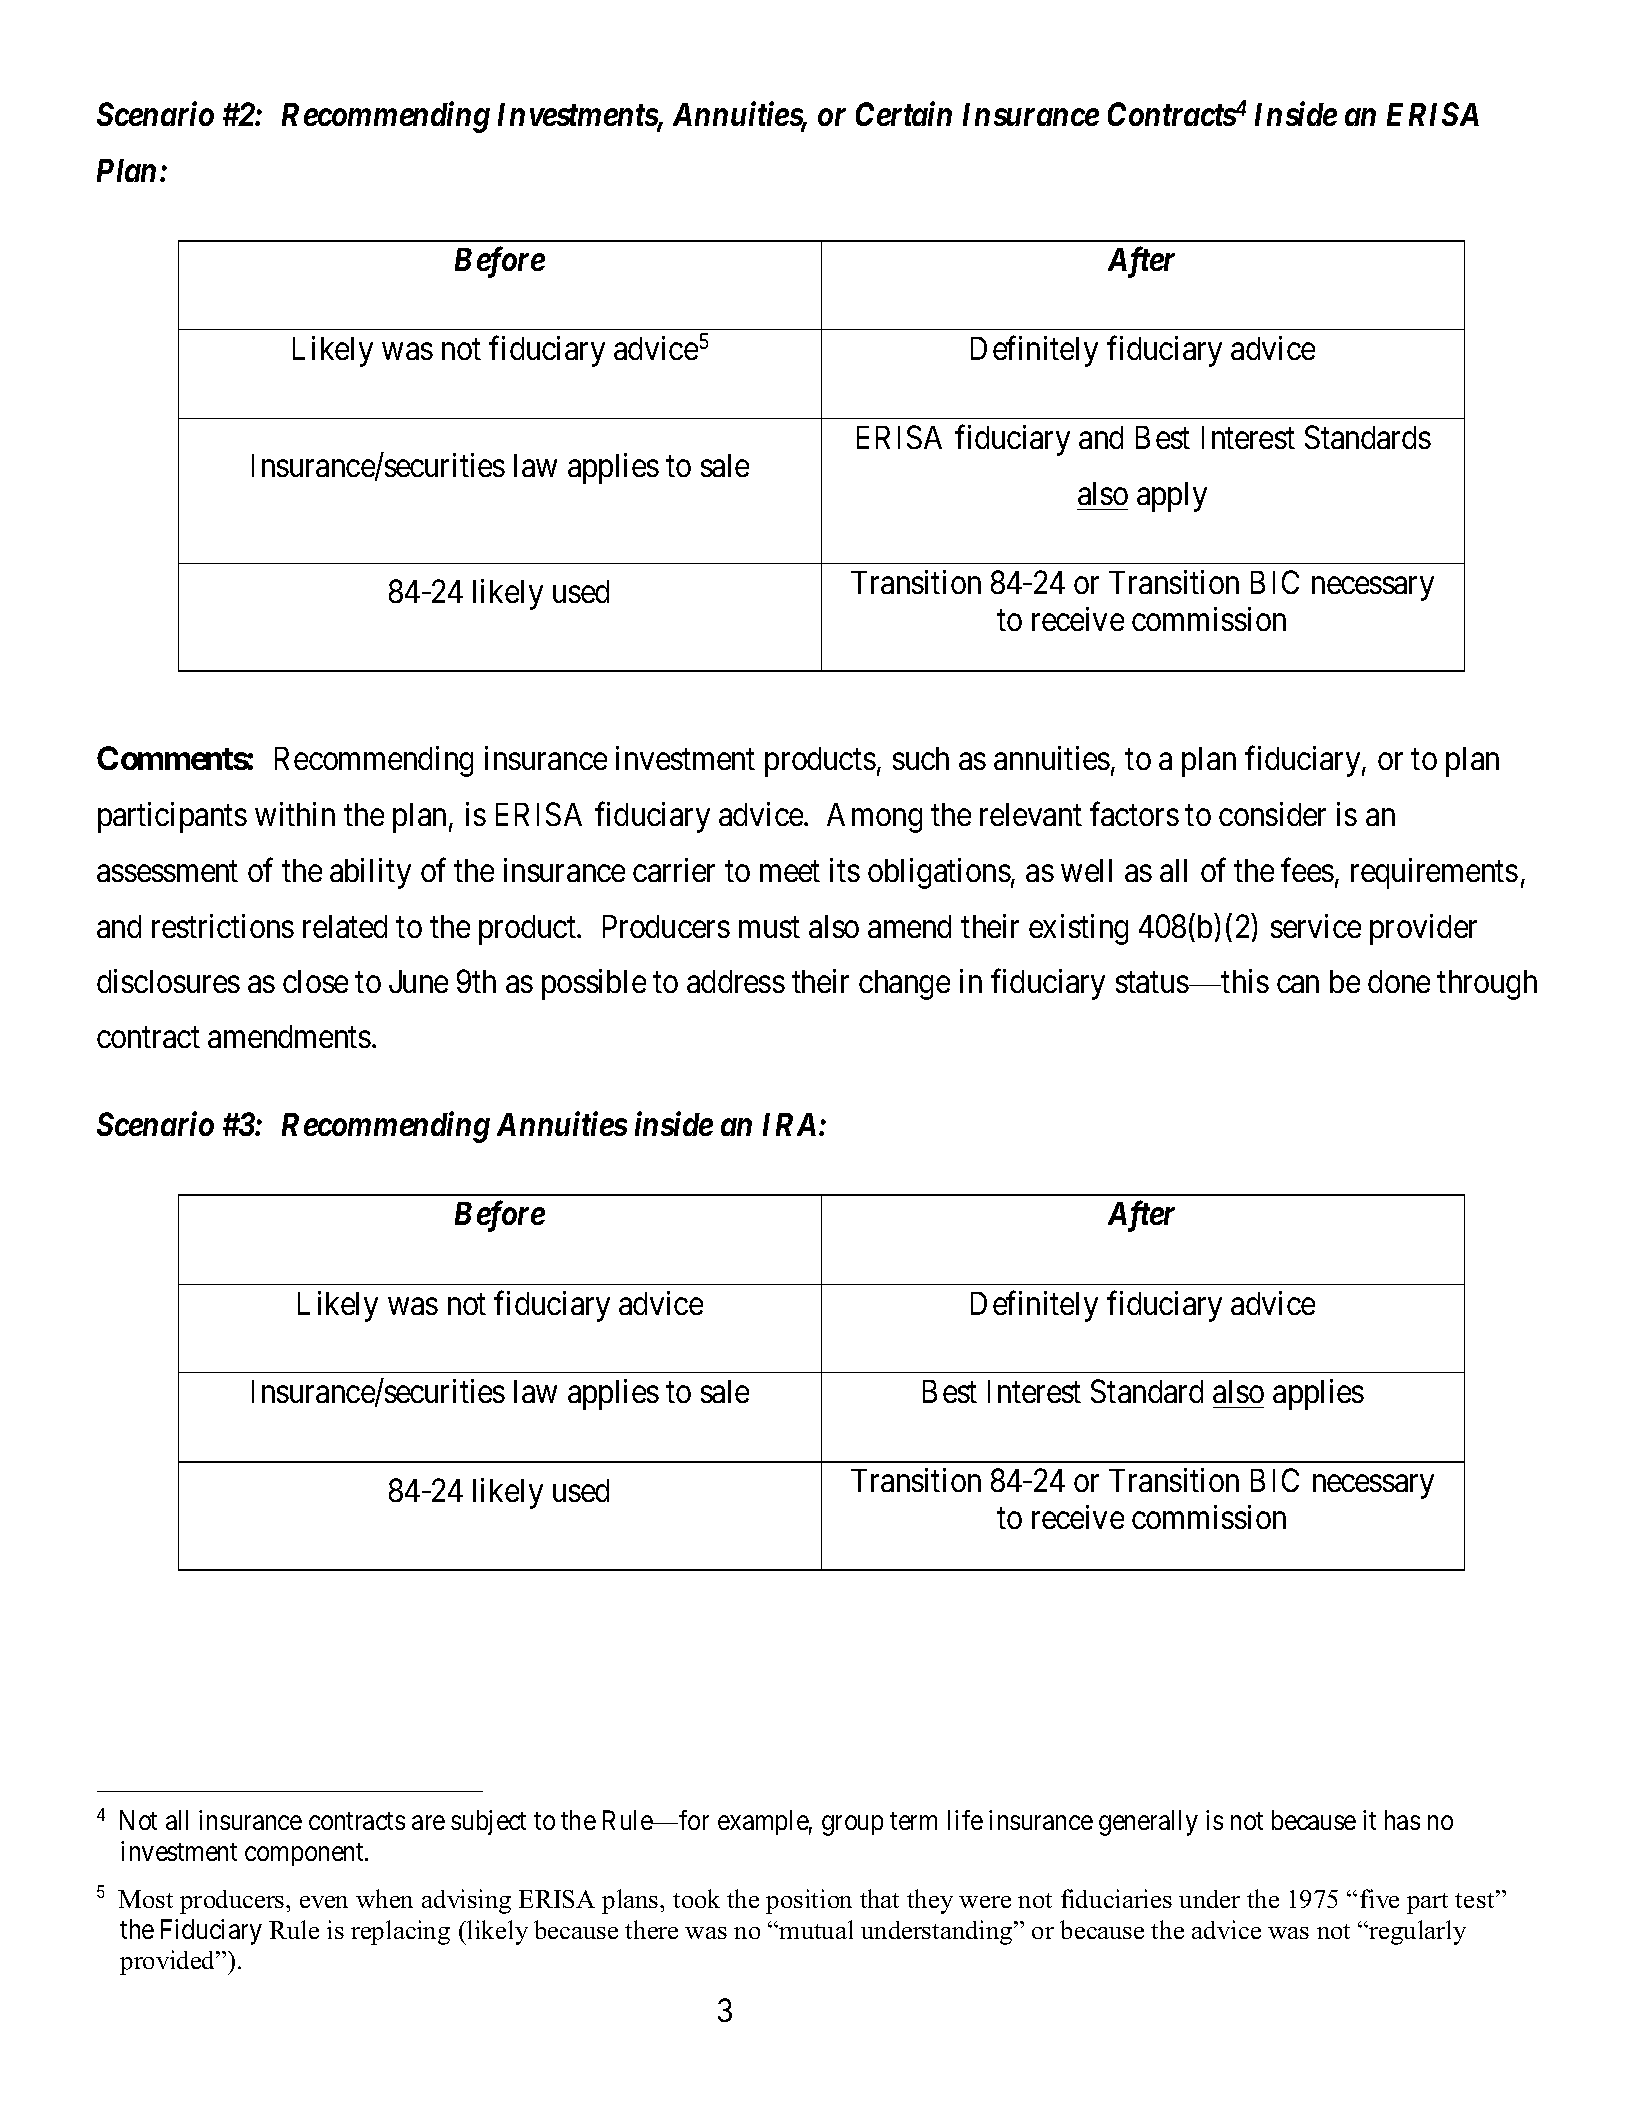  What do you see at coordinates (324, 1902) in the screenshot?
I see `even` at bounding box center [324, 1902].
